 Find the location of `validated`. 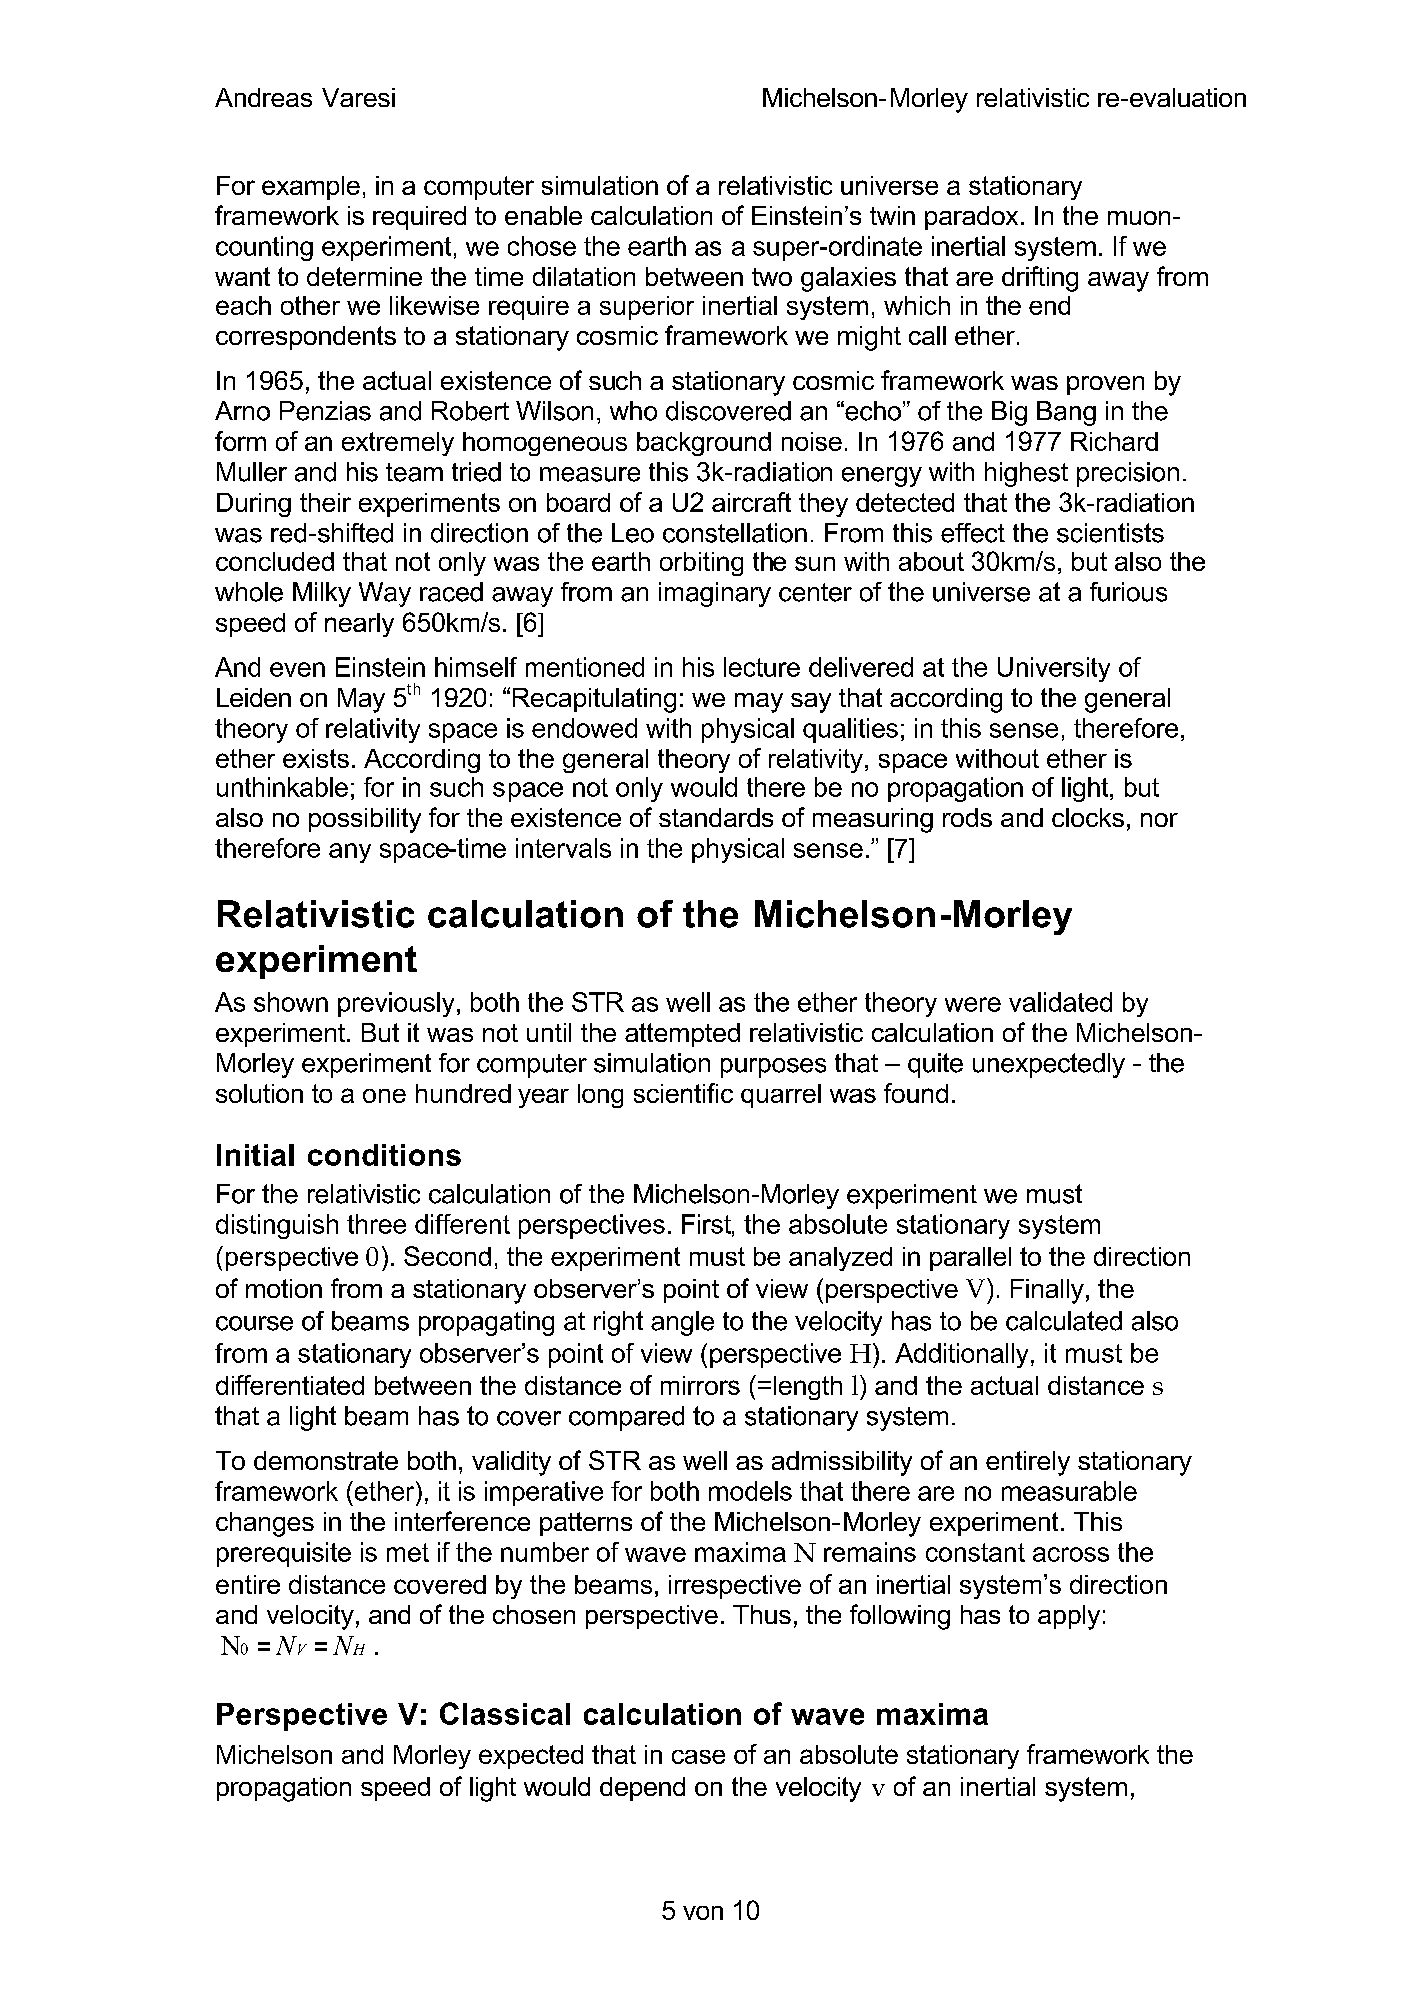

validated is located at coordinates (1060, 1002).
